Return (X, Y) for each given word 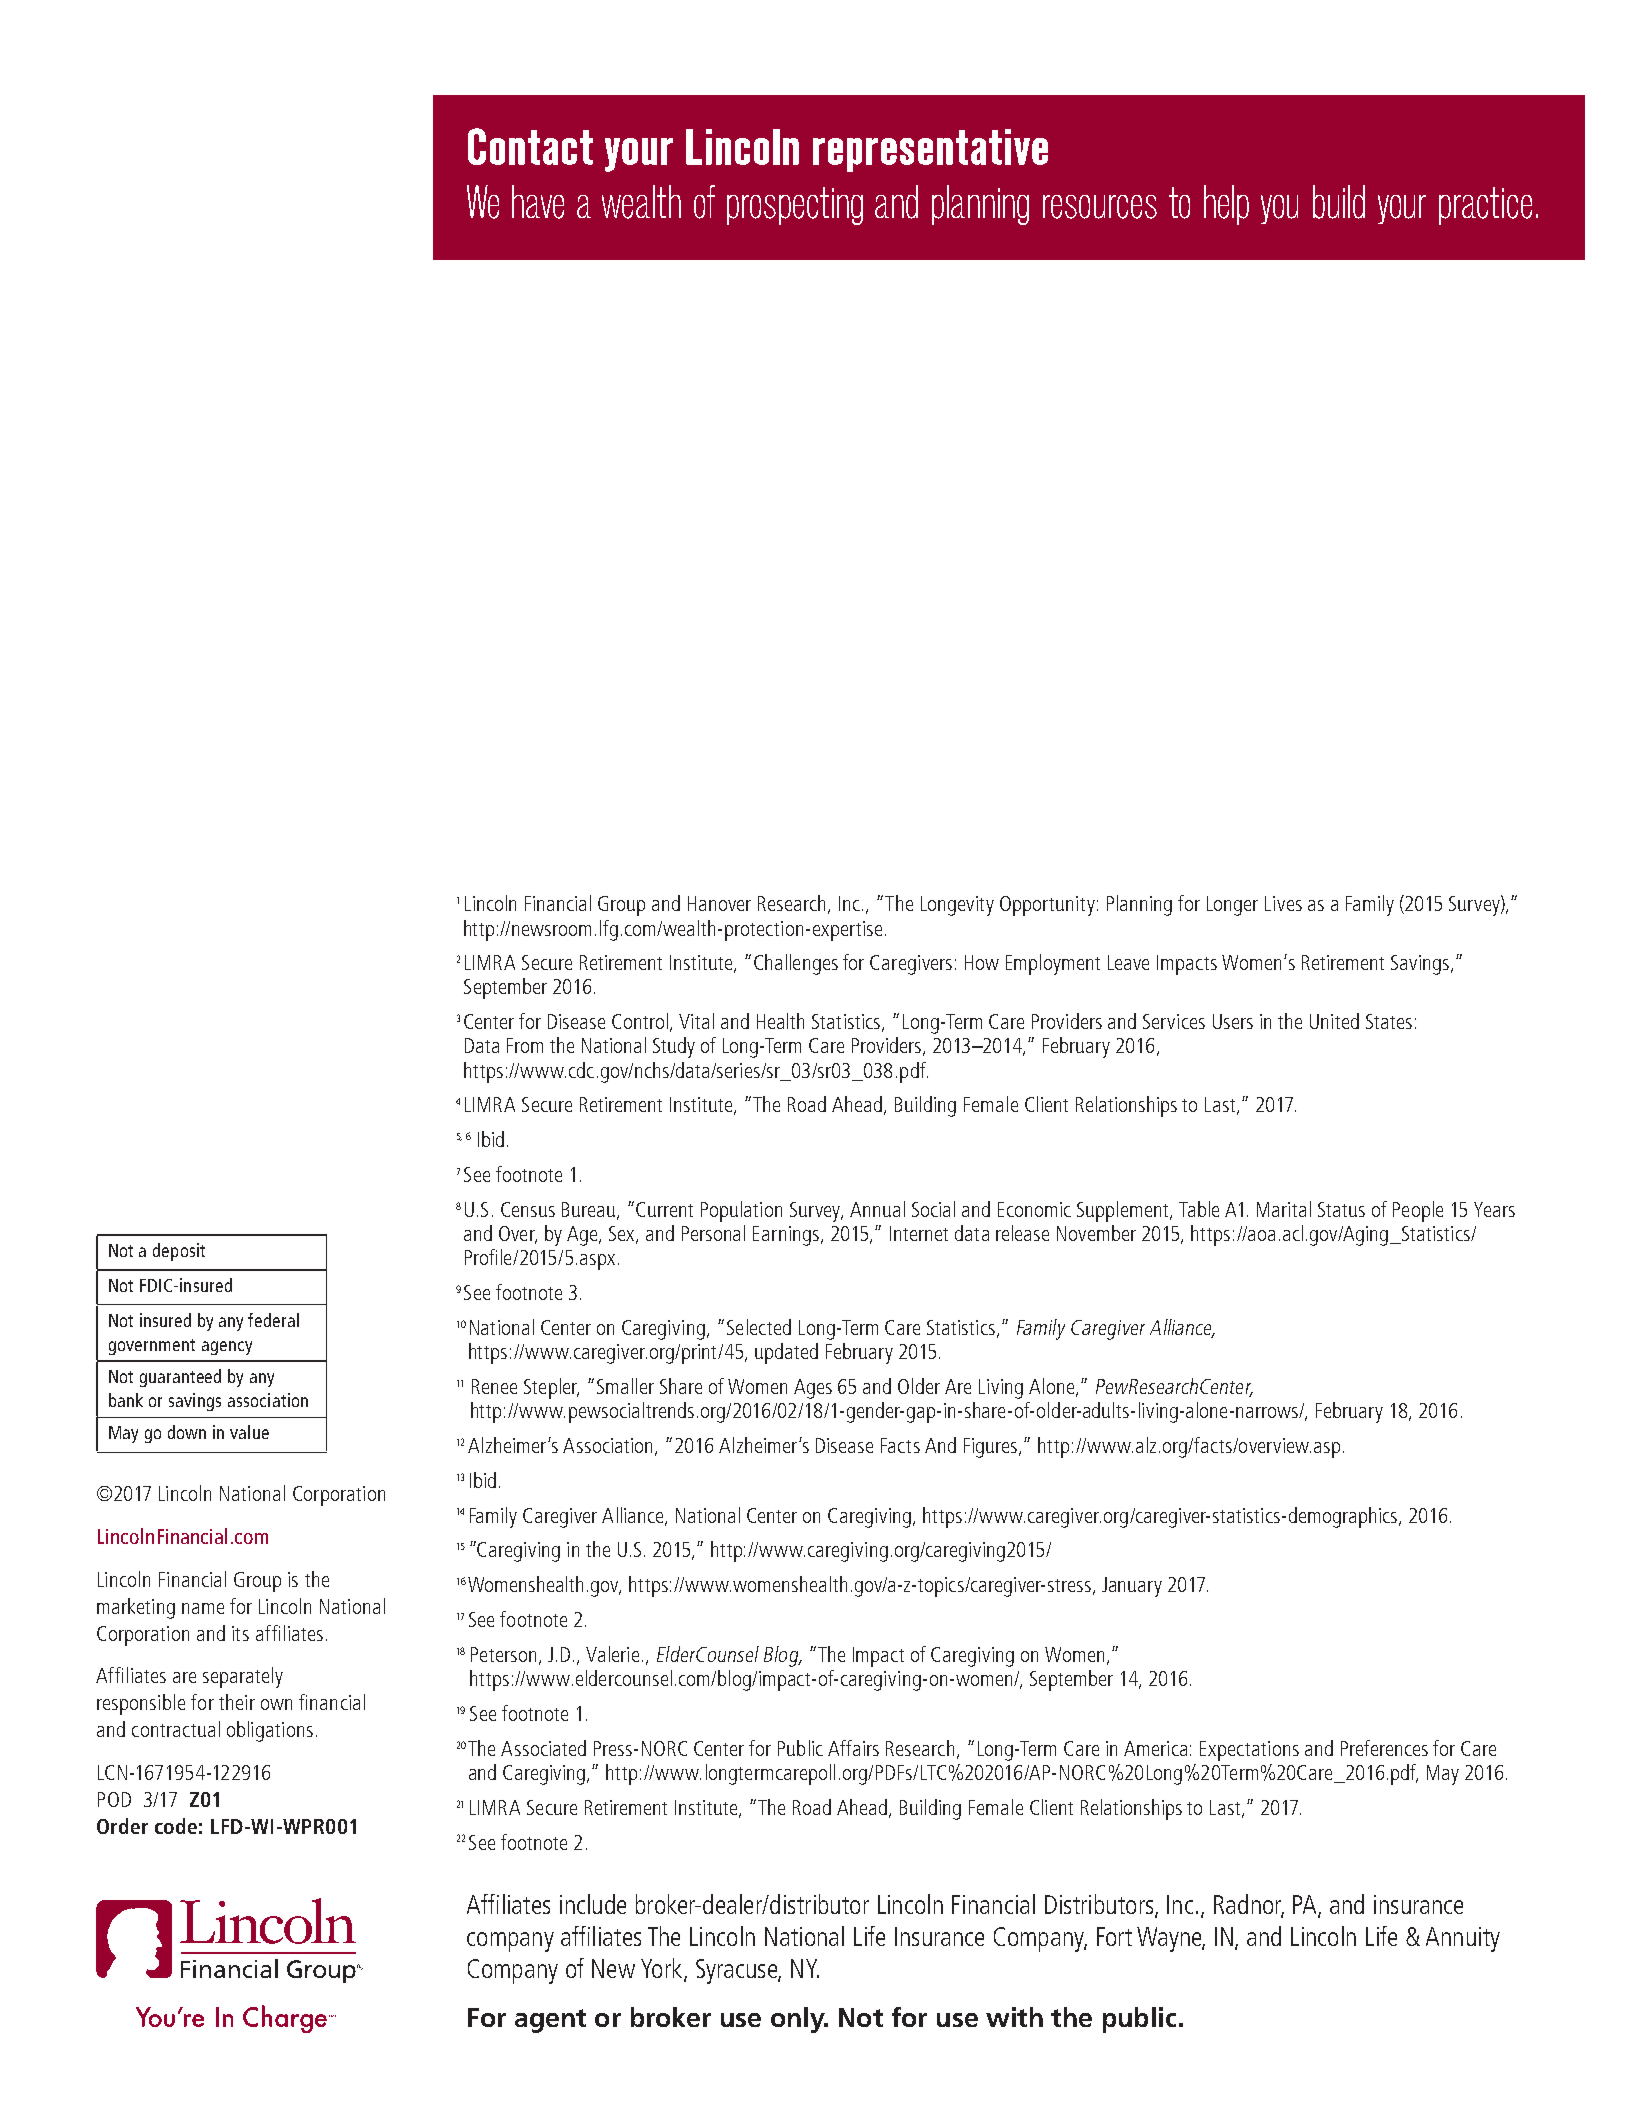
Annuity (1463, 1939)
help (1226, 205)
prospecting (795, 206)
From (525, 1045)
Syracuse (737, 1971)
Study (674, 1047)
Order (122, 1826)
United (1334, 1021)
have (538, 202)
